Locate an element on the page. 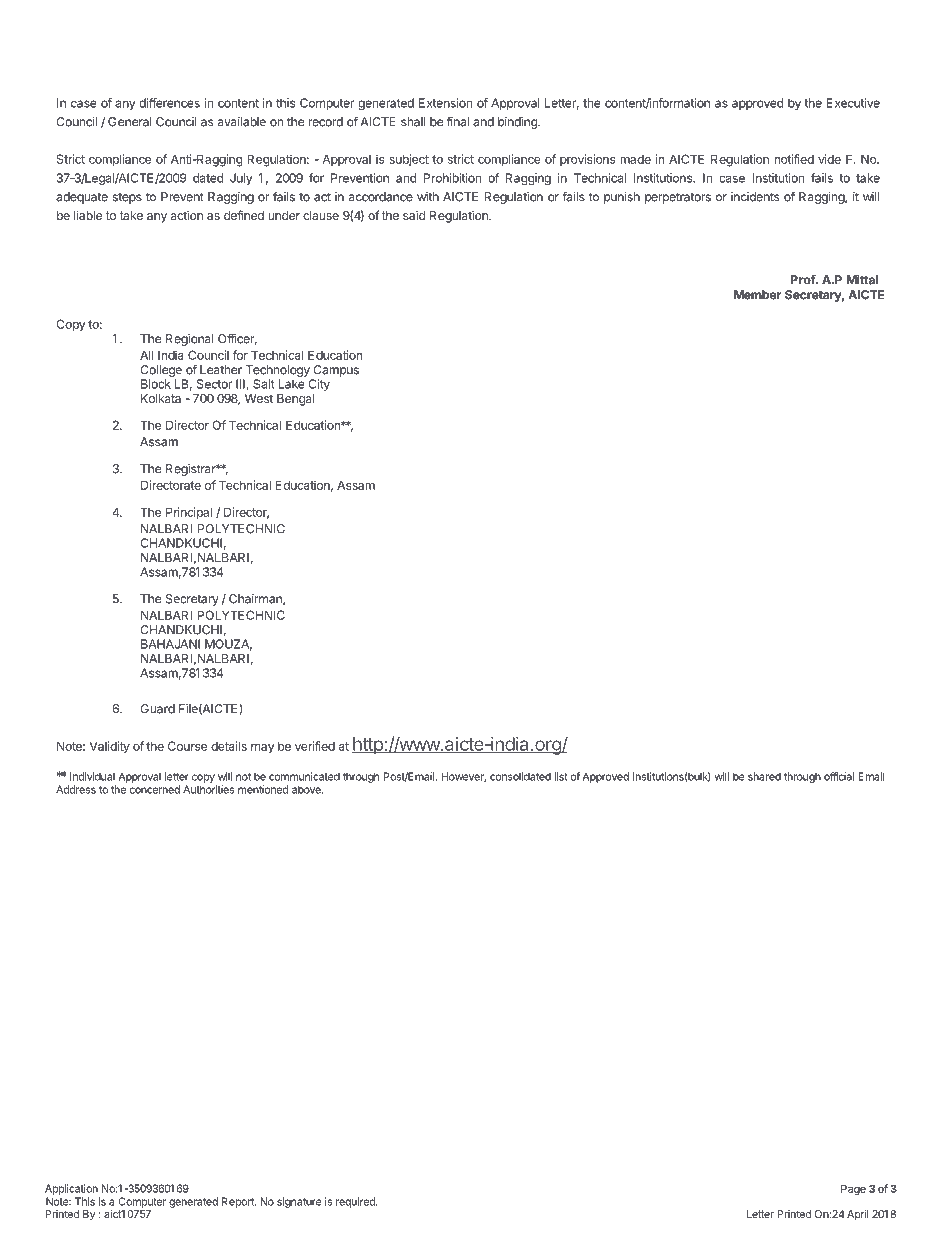 This image has height=1233, width=952. City is located at coordinates (319, 385).
